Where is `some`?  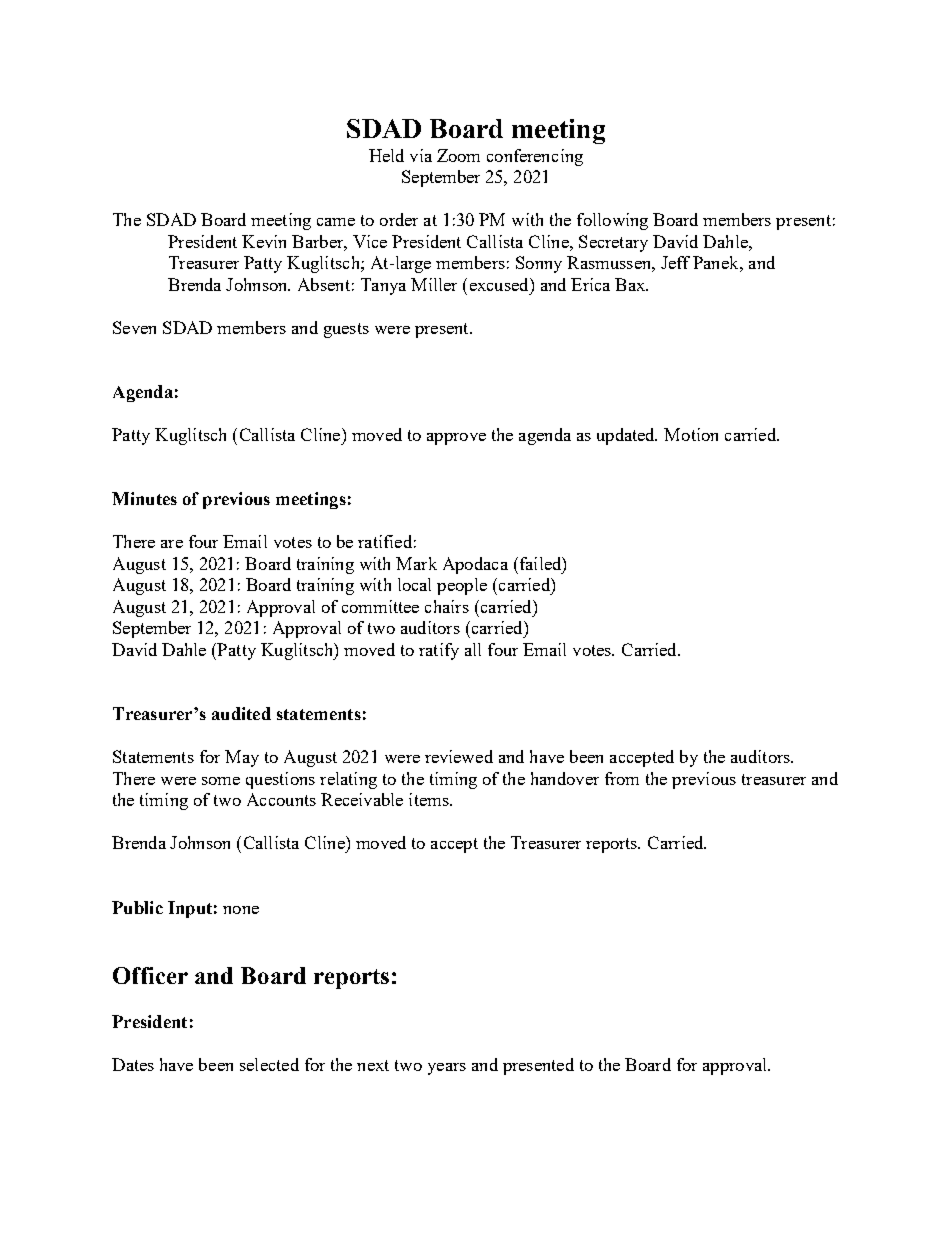 some is located at coordinates (221, 781).
